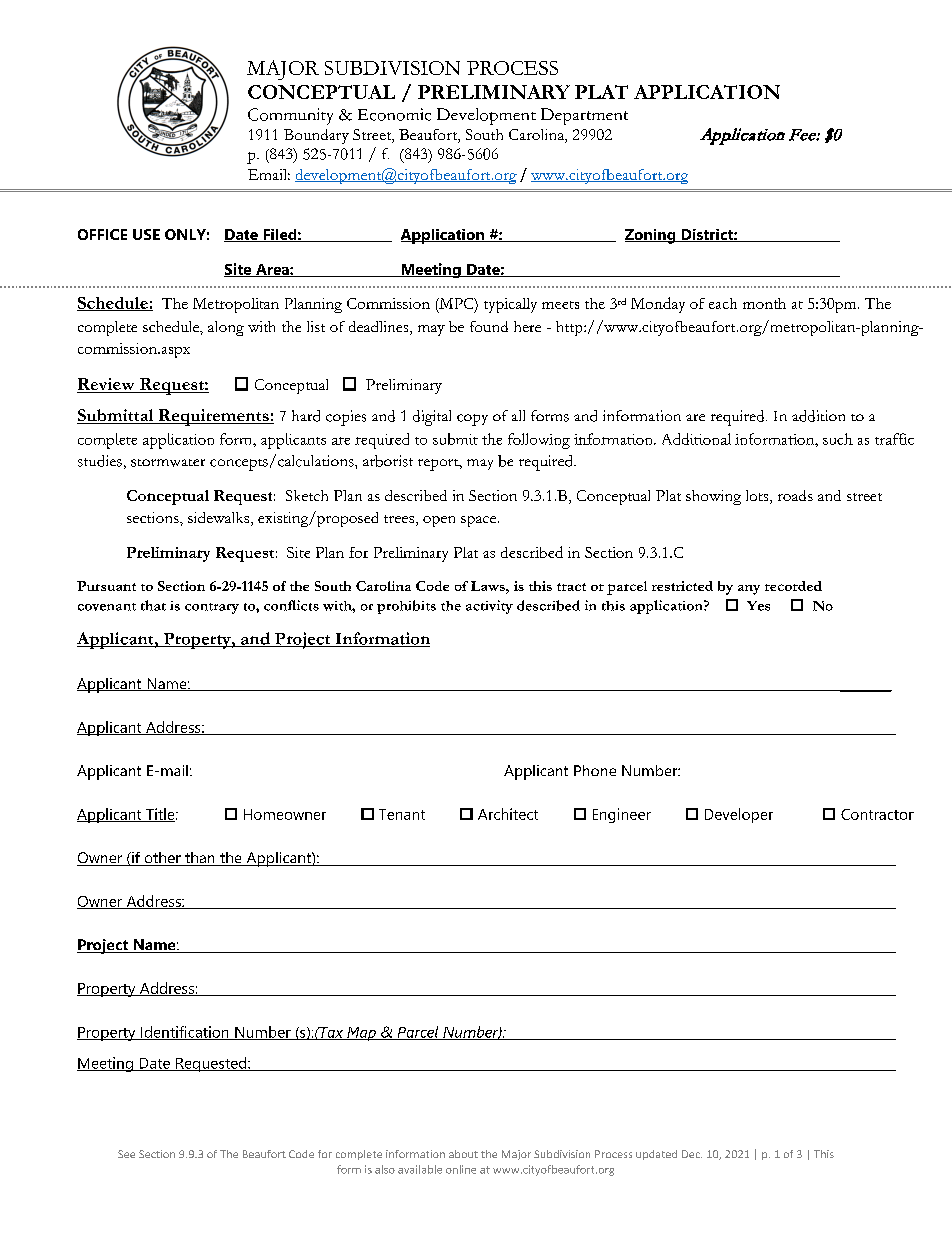  What do you see at coordinates (472, 420) in the screenshot?
I see `copy` at bounding box center [472, 420].
